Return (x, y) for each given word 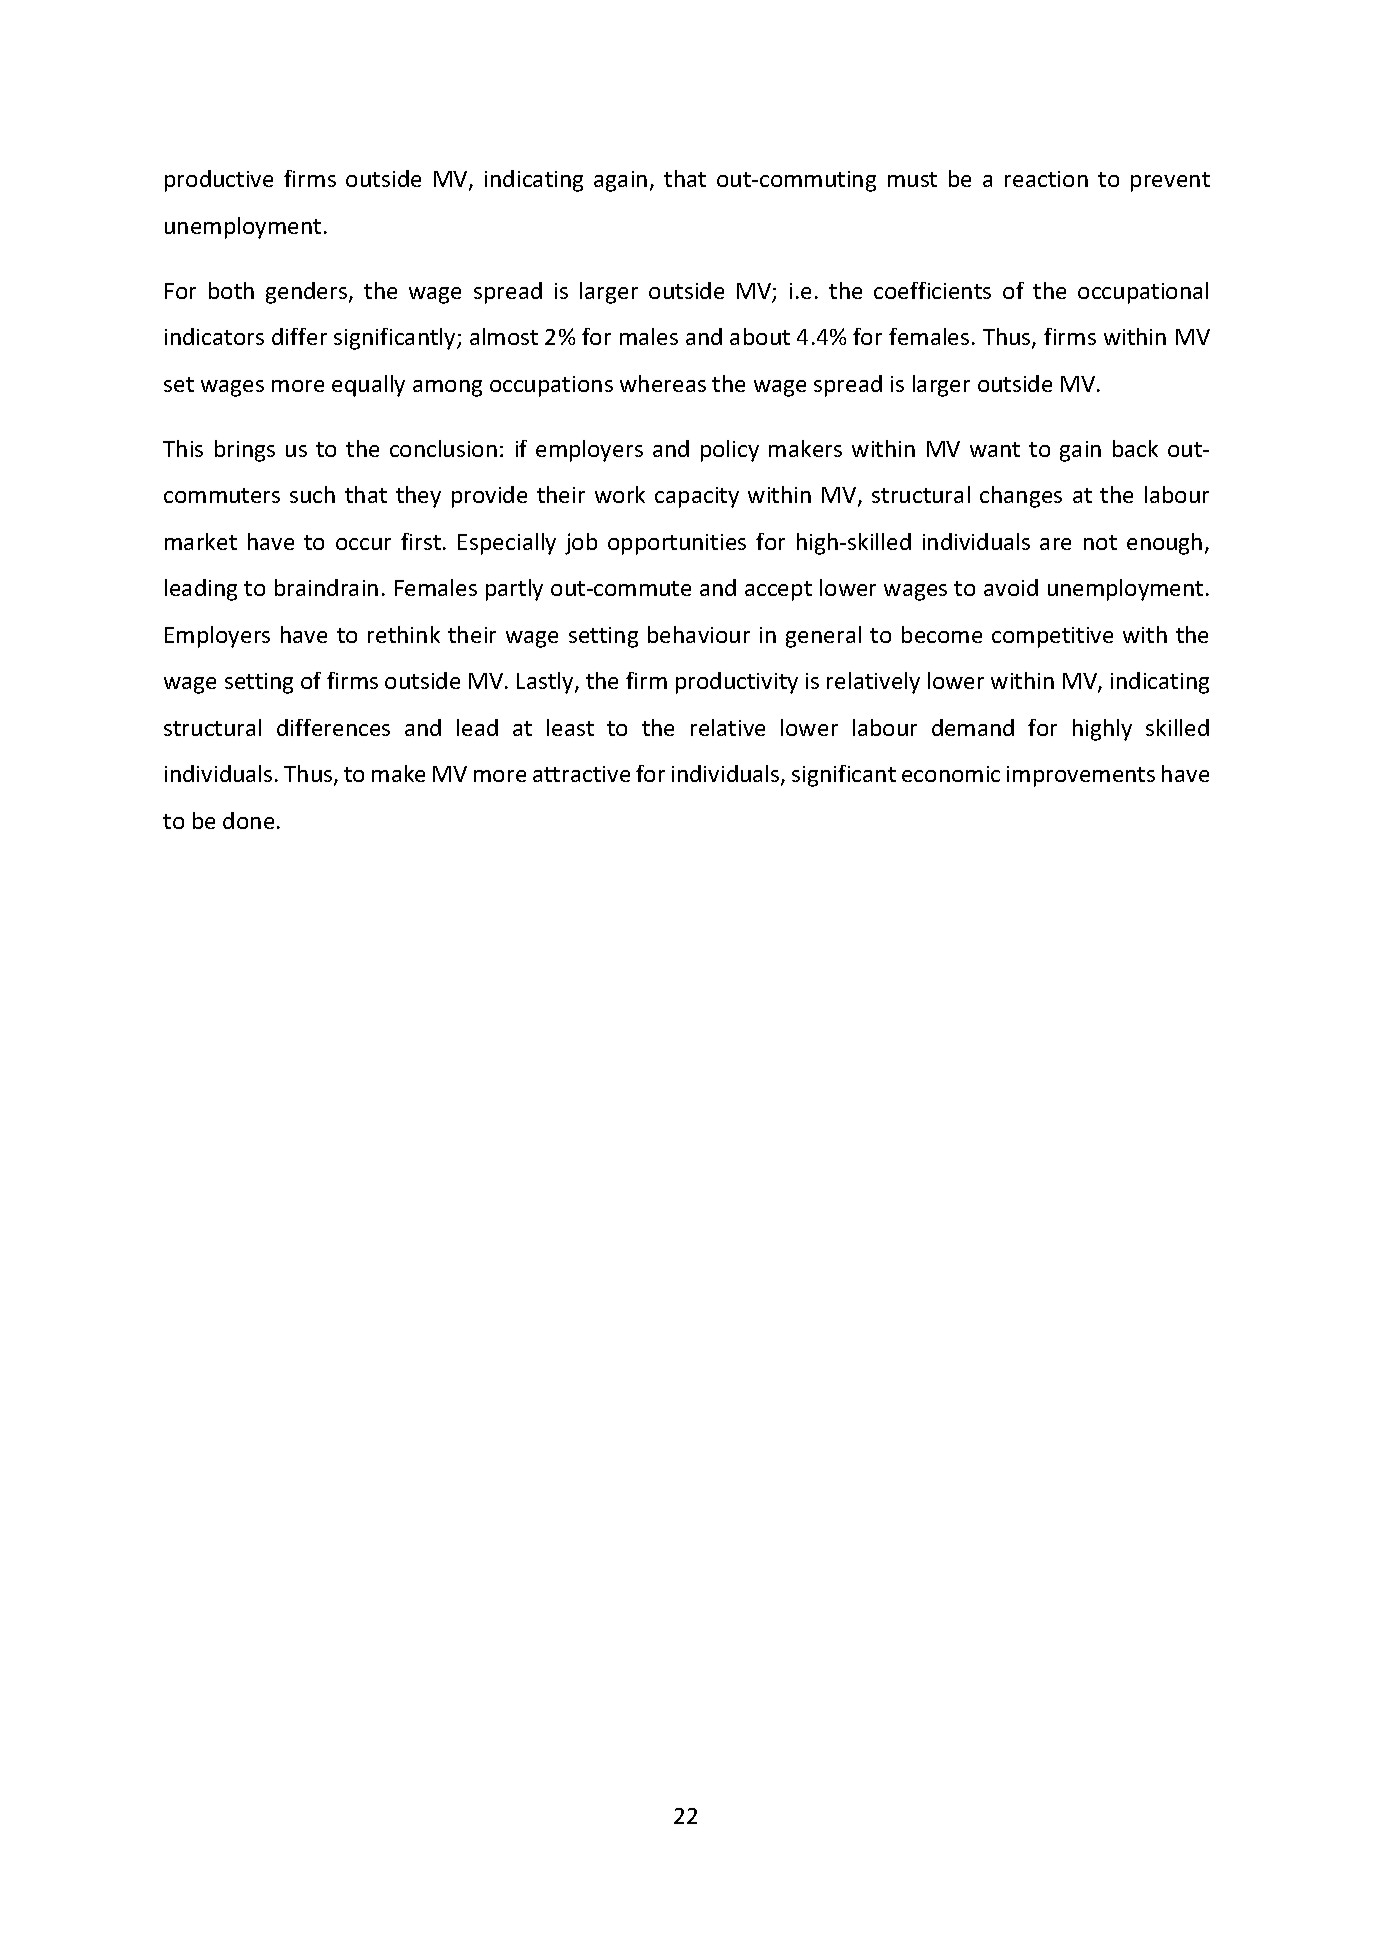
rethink (404, 634)
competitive (1052, 637)
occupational (1143, 293)
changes (1021, 497)
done (248, 820)
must (912, 179)
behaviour (699, 634)
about (760, 336)
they (418, 497)
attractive (581, 774)
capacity (697, 497)
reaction (1046, 179)
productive (219, 181)
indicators (214, 336)
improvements (1081, 776)
